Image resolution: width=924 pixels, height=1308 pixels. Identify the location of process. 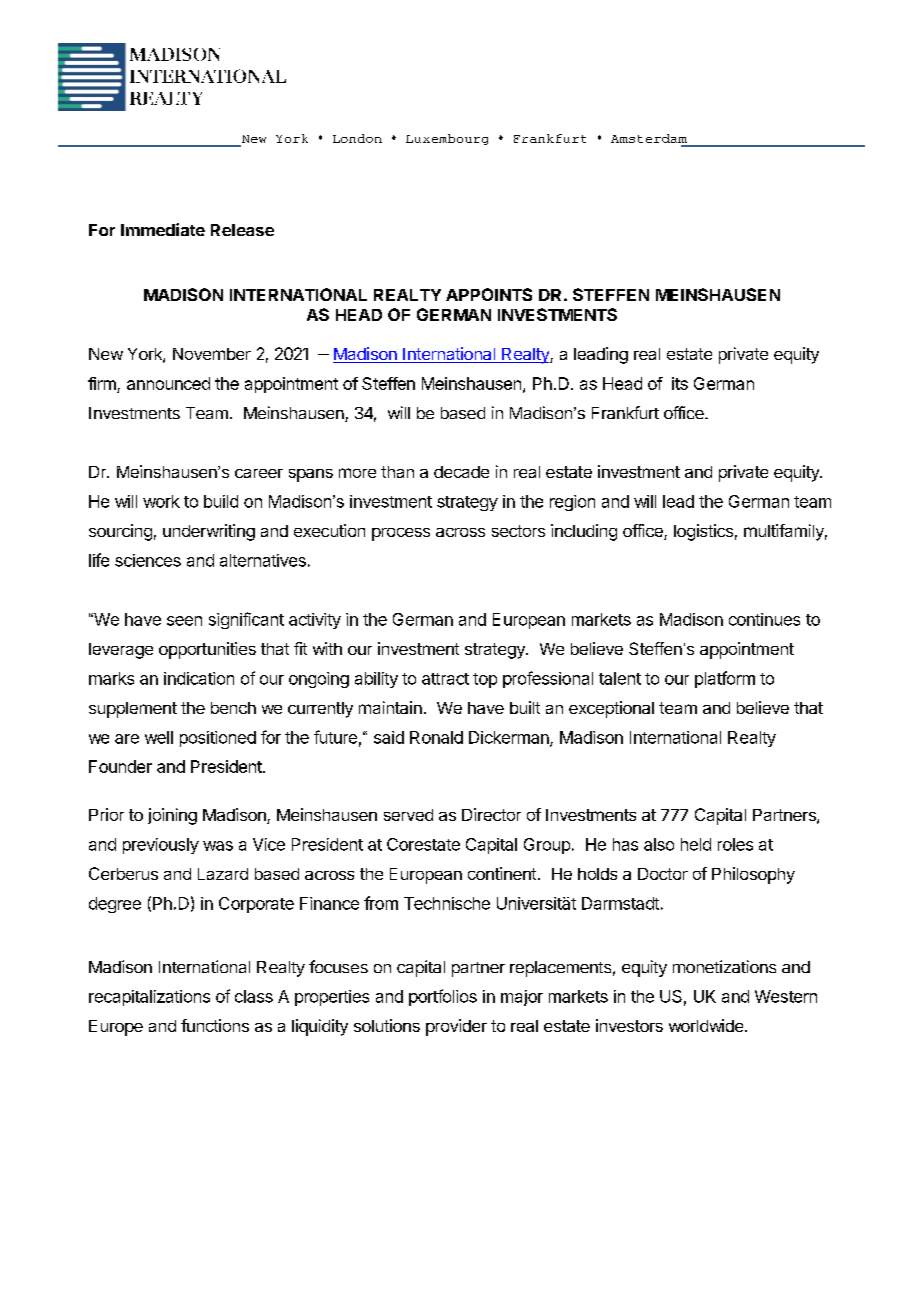
(401, 534).
